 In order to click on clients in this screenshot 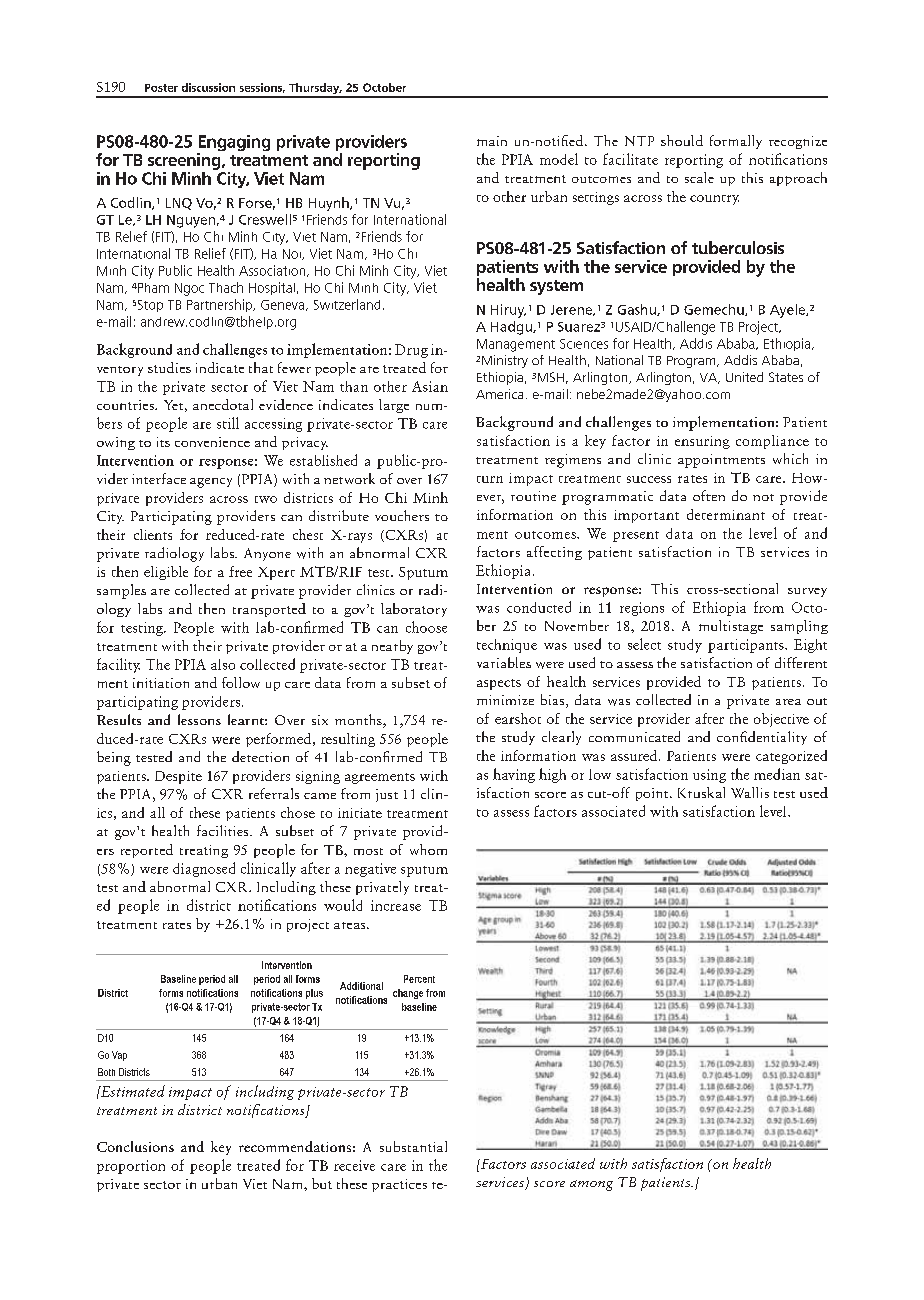, I will do `click(153, 534)`.
